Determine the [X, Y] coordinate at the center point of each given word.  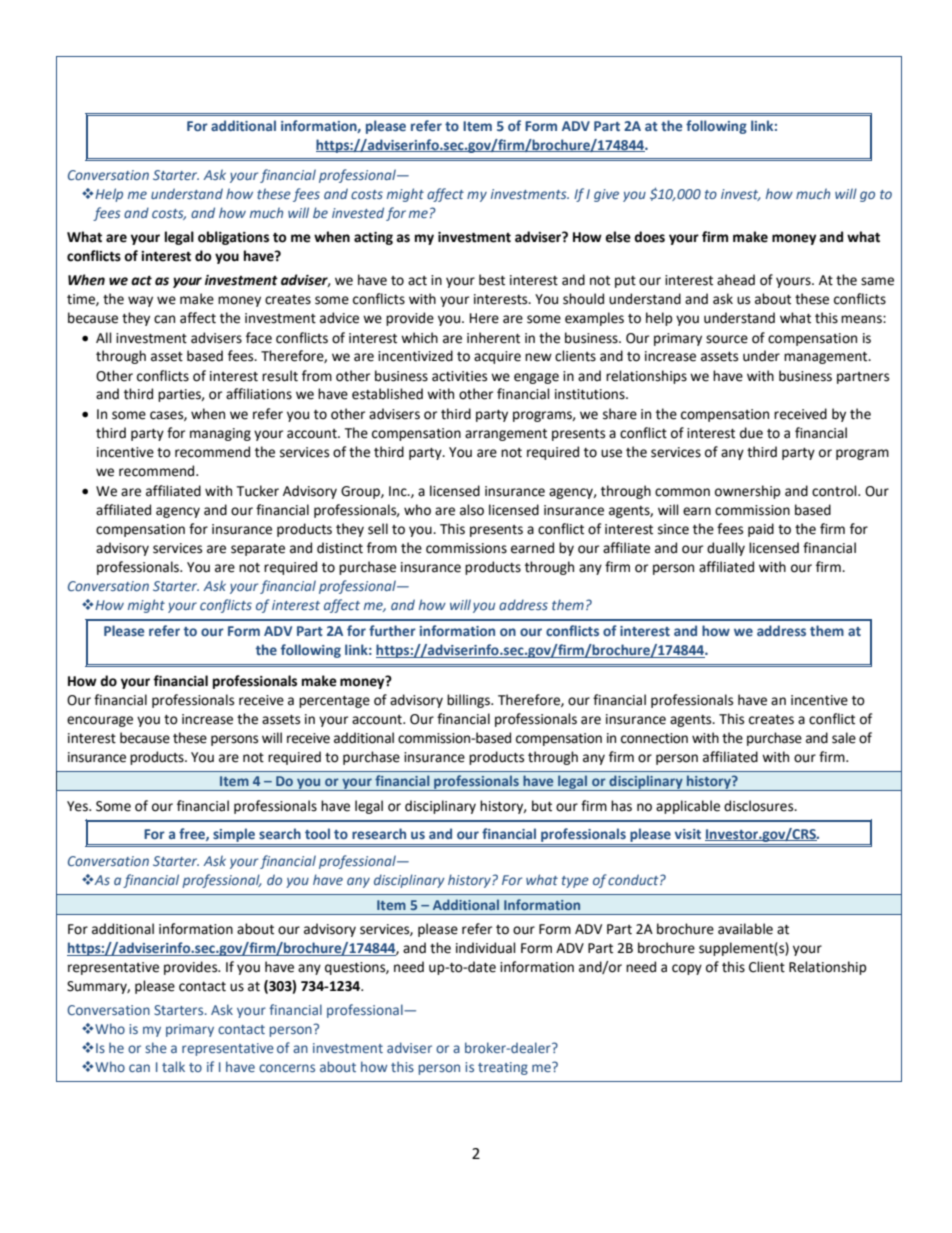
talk [173, 1066]
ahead [736, 280]
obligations [233, 238]
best [492, 280]
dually [726, 549]
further [392, 630]
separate [258, 550]
